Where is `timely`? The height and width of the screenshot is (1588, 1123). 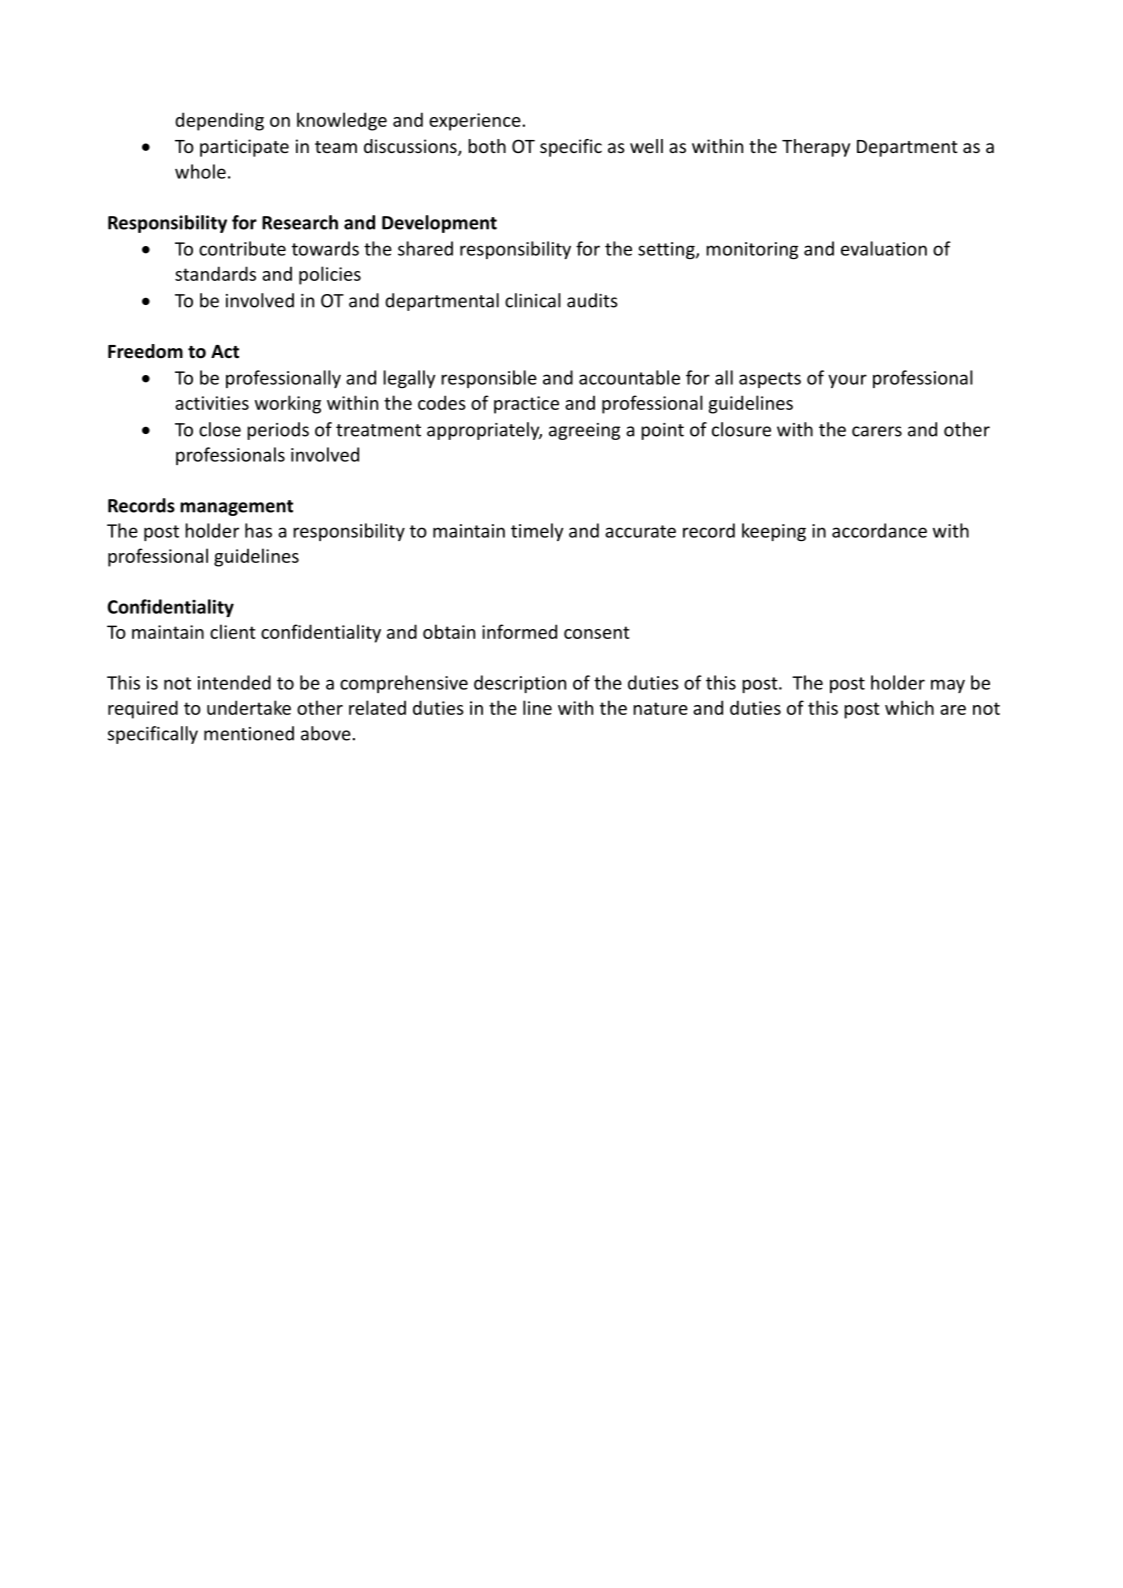 timely is located at coordinates (537, 532).
